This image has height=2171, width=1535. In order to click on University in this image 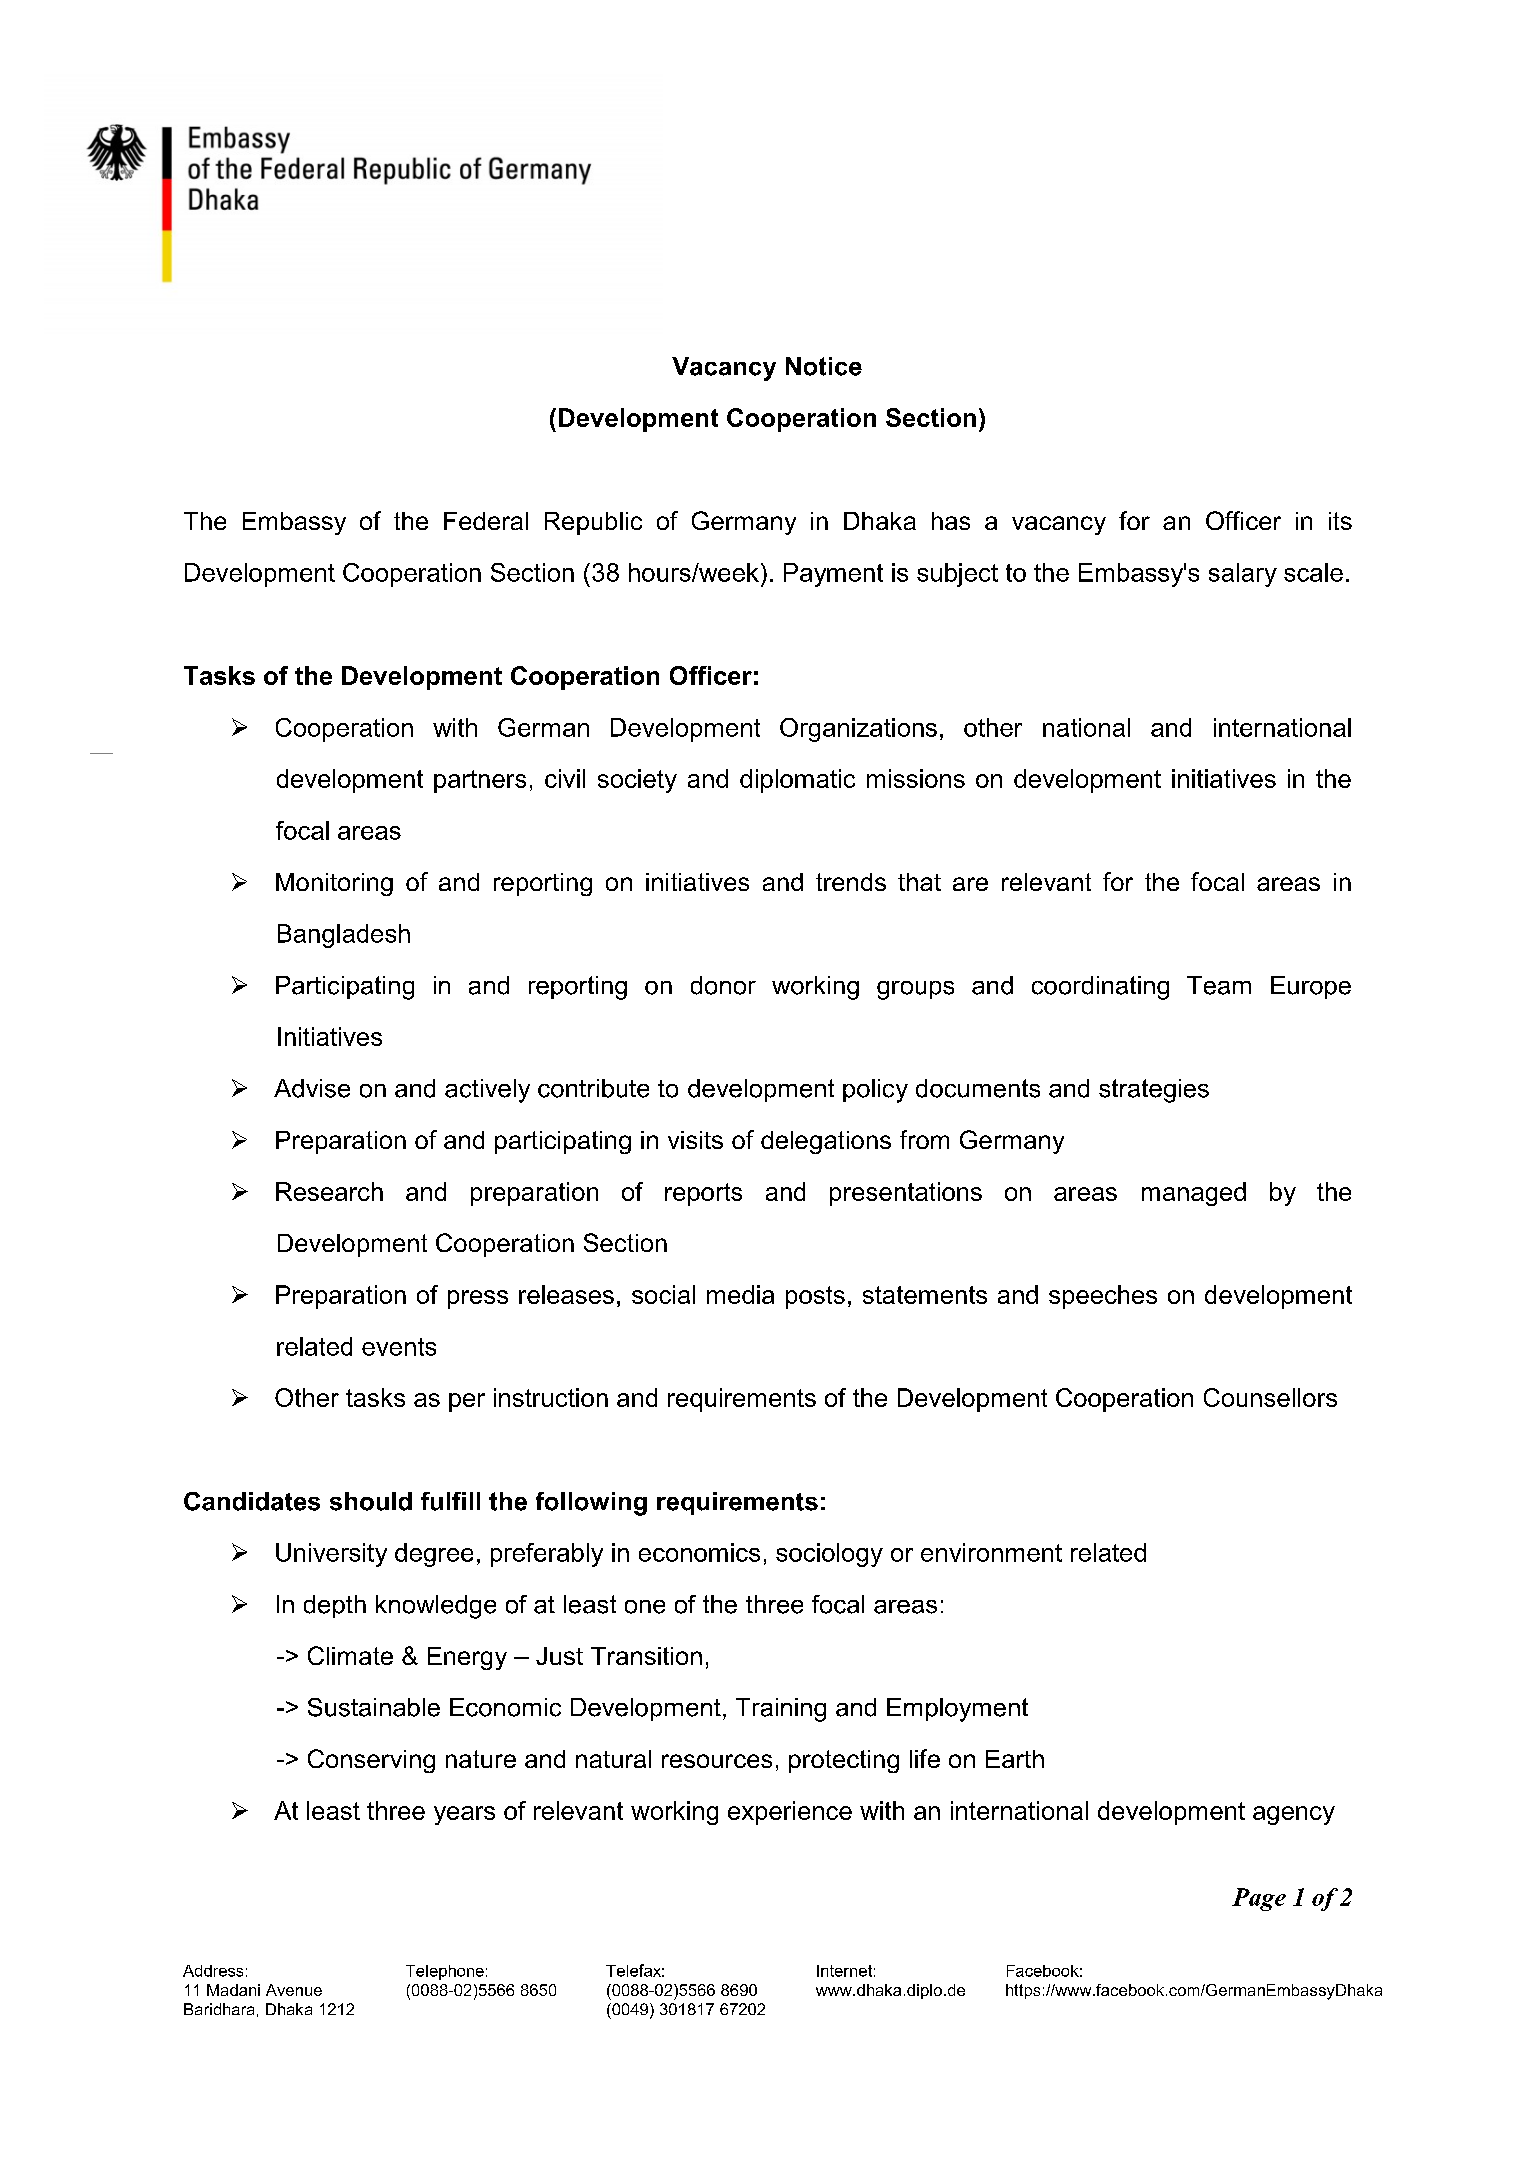, I will do `click(331, 1555)`.
